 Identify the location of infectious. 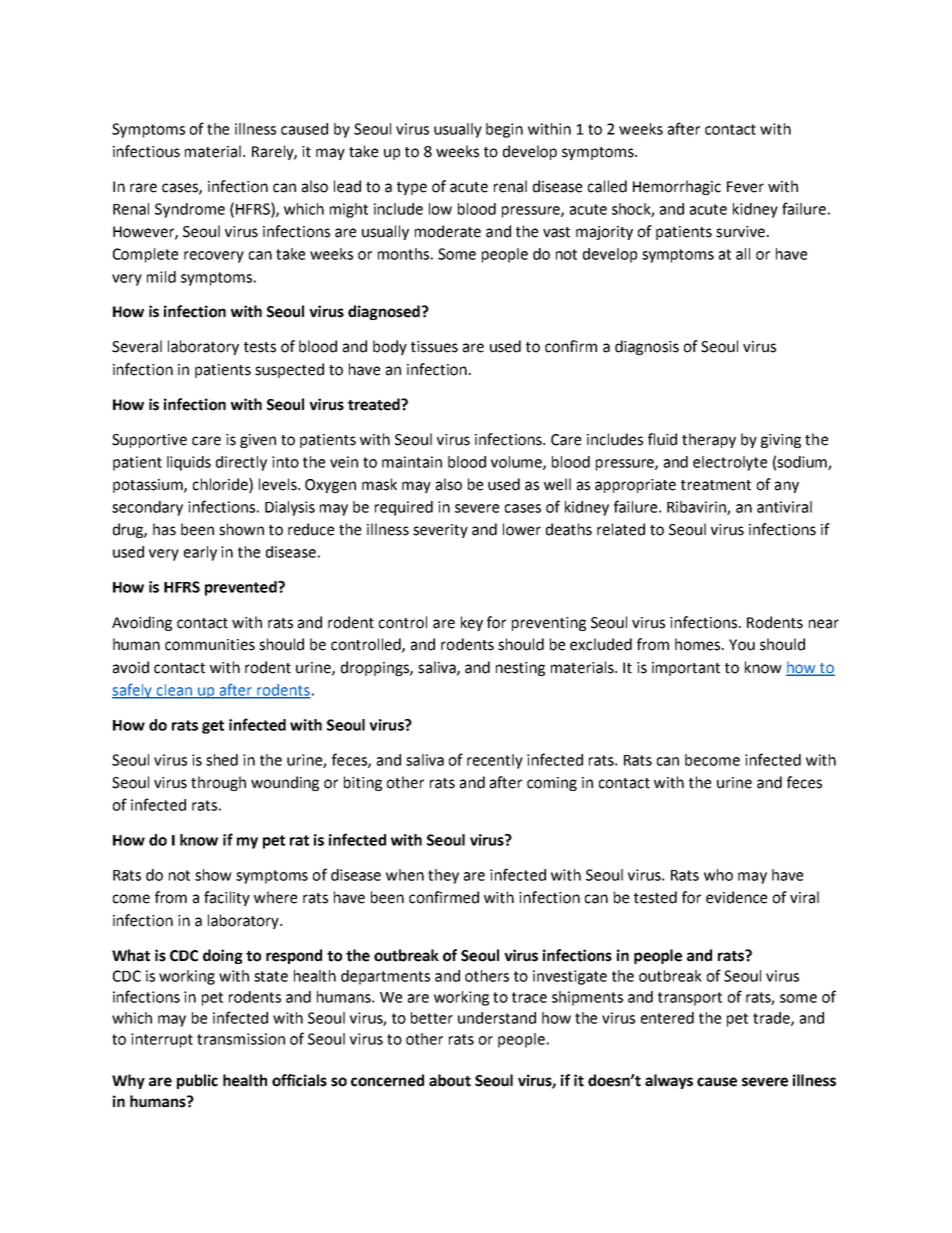
(146, 151).
